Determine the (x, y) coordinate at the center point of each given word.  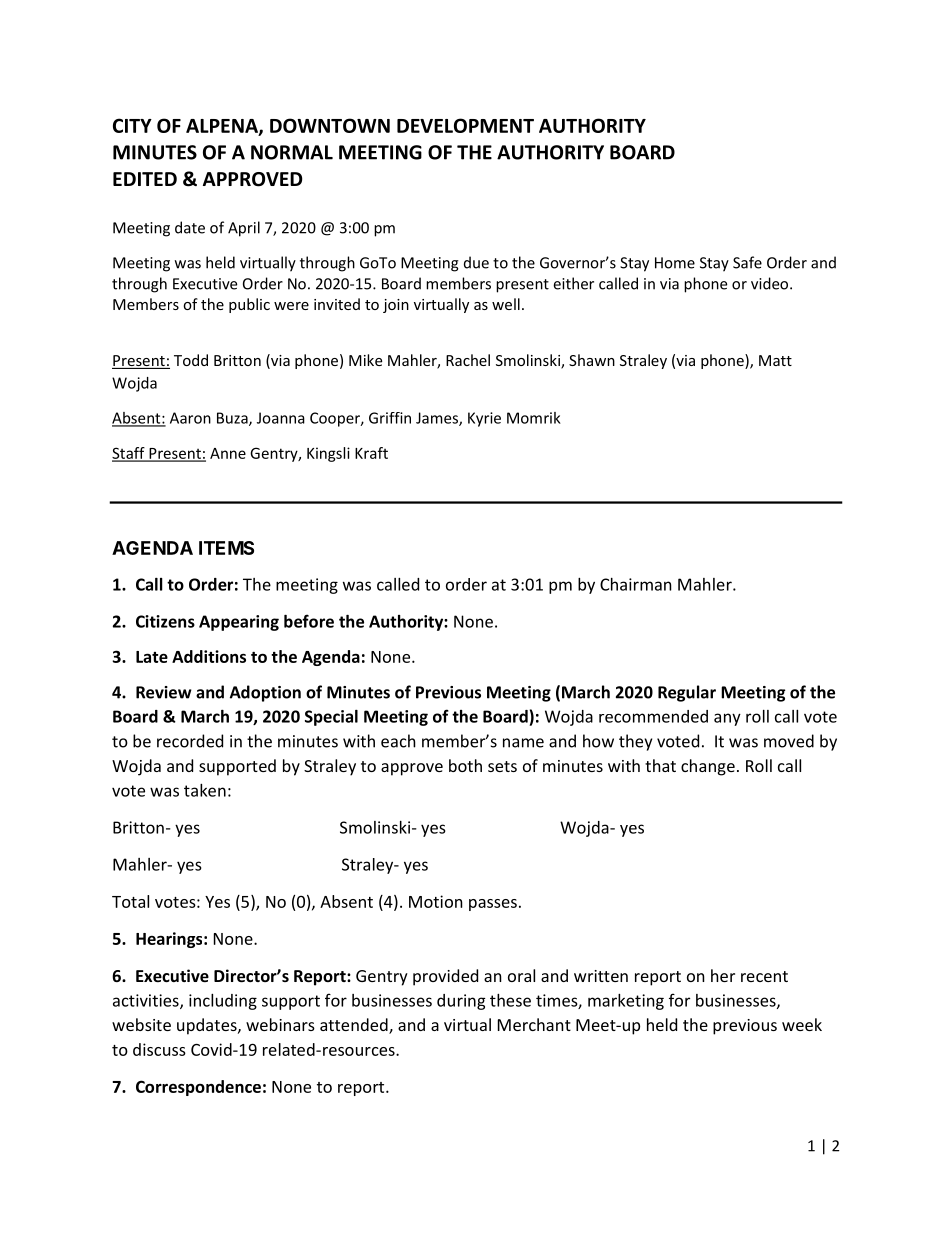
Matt (775, 360)
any (727, 719)
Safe (747, 262)
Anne (228, 453)
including (223, 1002)
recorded (190, 741)
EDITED (145, 179)
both (465, 765)
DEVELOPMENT (465, 125)
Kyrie (484, 419)
